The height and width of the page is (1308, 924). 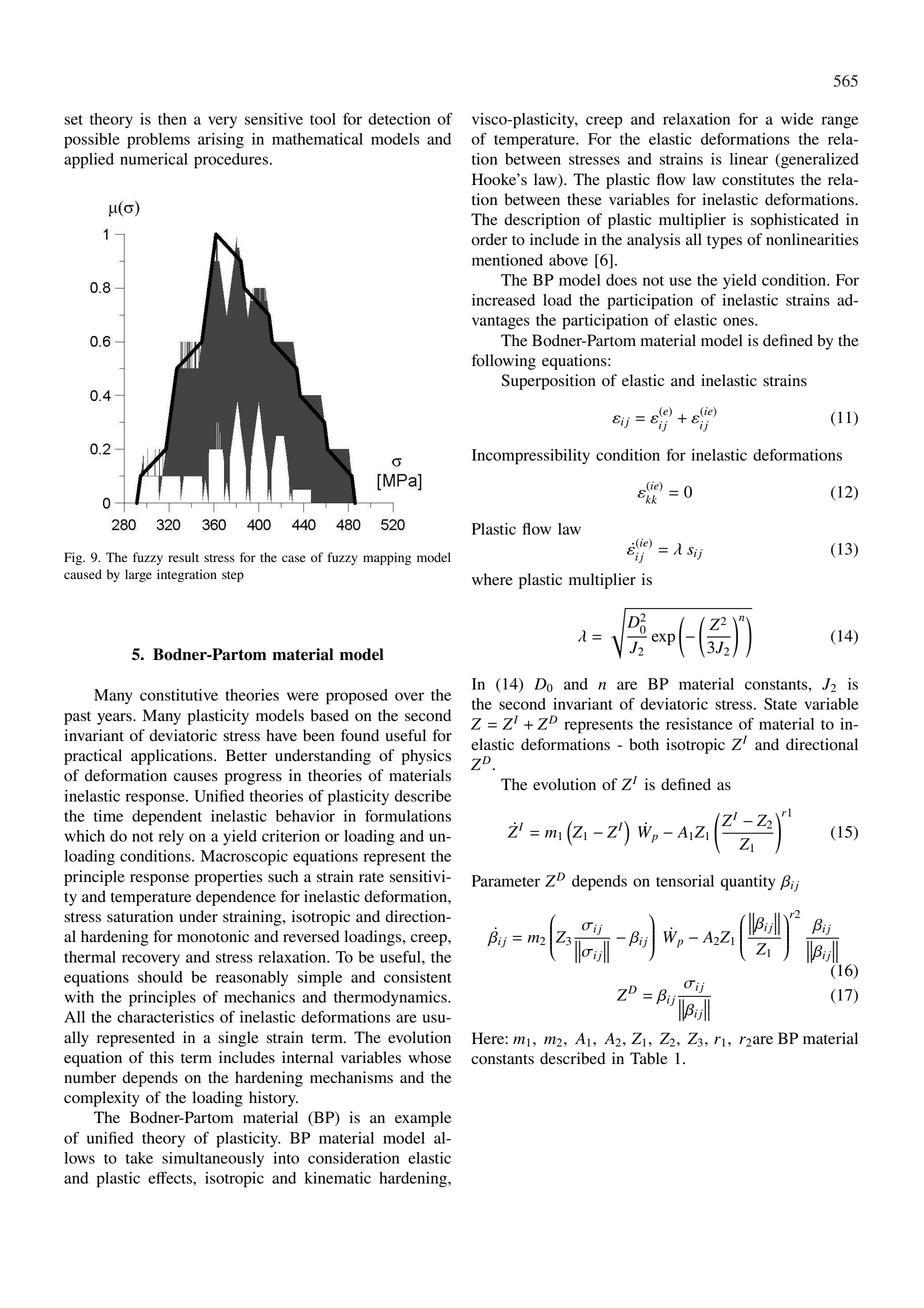 What do you see at coordinates (748, 883) in the page?
I see `quantity` at bounding box center [748, 883].
